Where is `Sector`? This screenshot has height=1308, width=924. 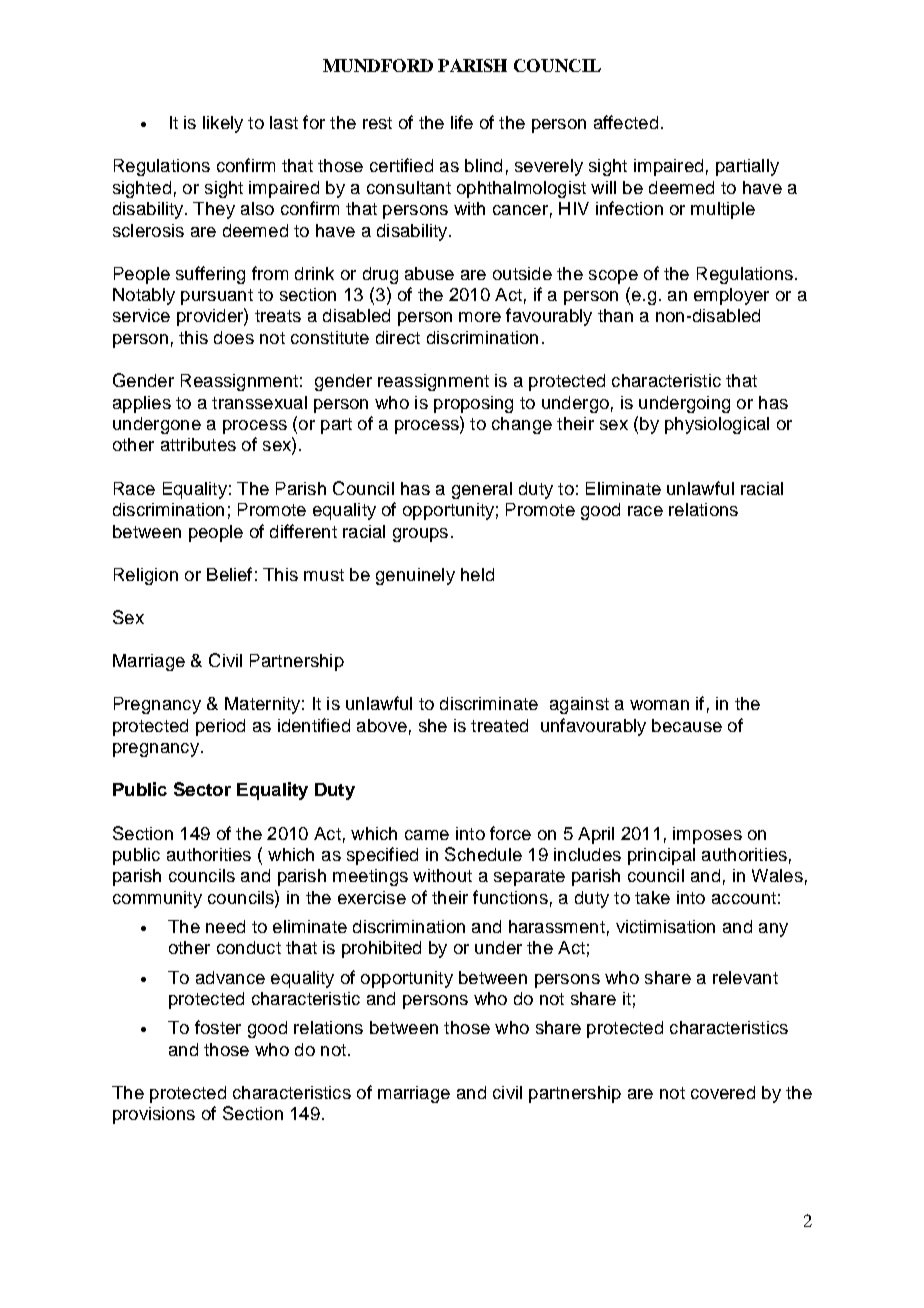 Sector is located at coordinates (202, 789).
